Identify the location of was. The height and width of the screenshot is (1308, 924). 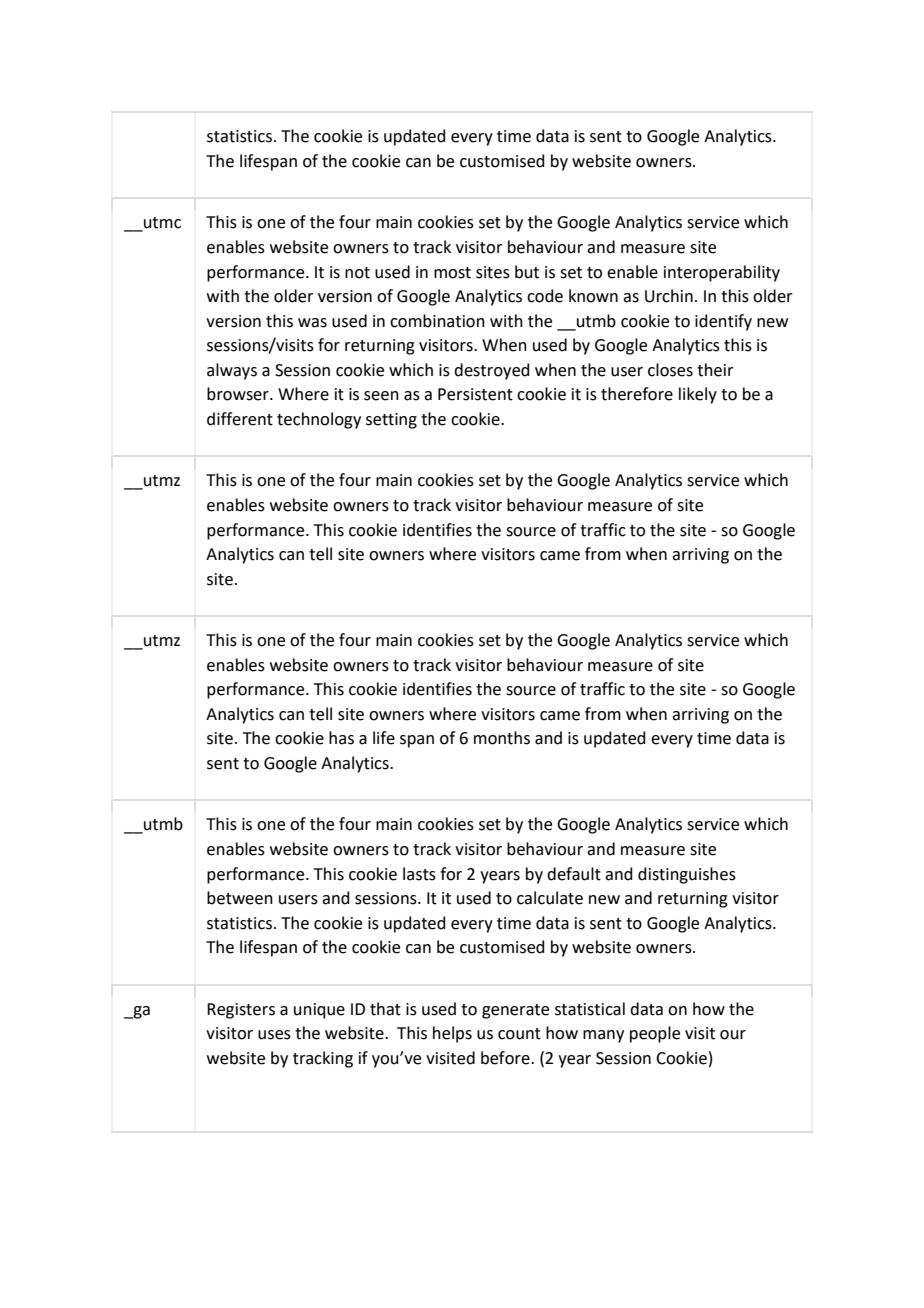
(312, 323).
